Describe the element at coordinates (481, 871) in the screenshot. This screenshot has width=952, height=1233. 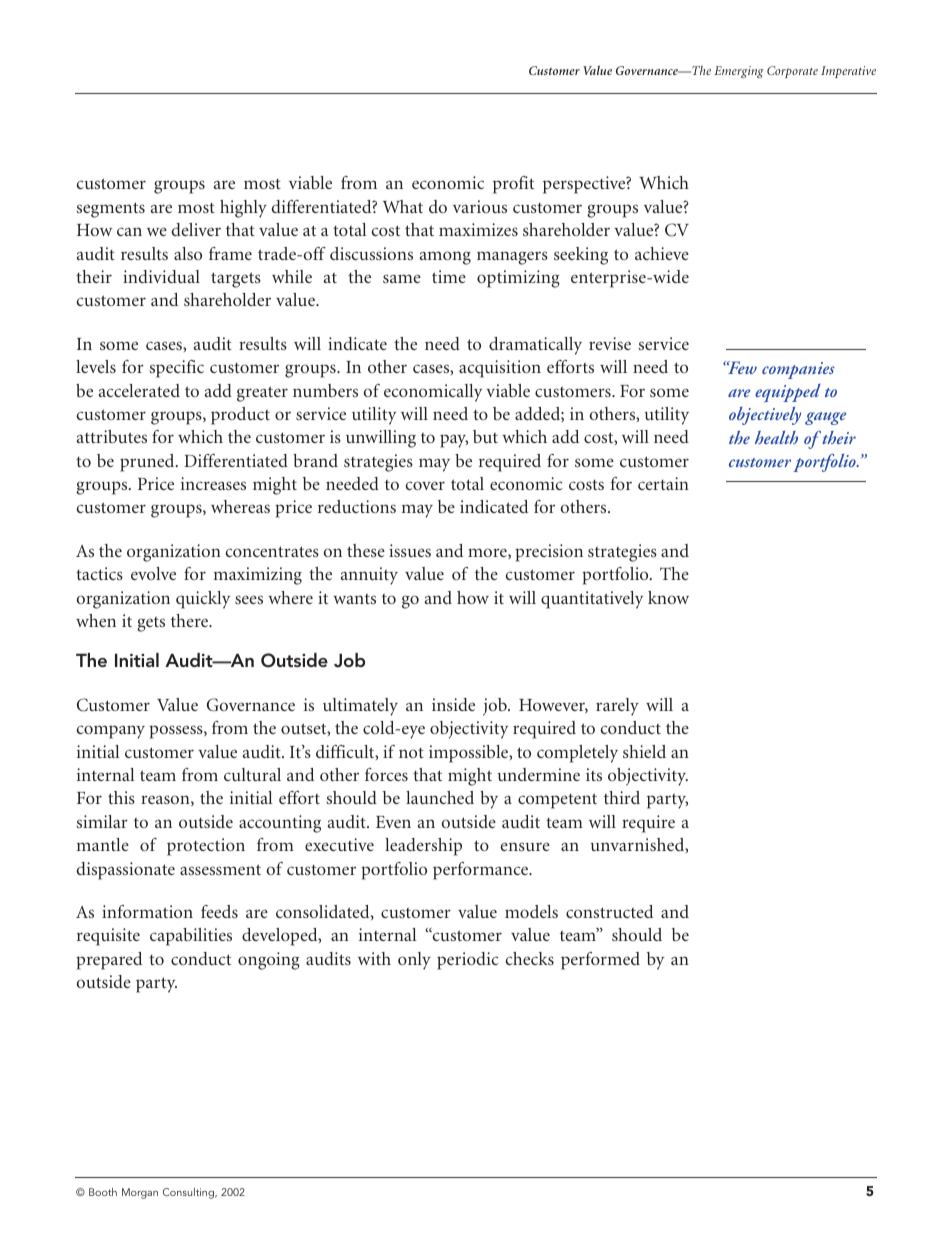
I see `performance` at that location.
